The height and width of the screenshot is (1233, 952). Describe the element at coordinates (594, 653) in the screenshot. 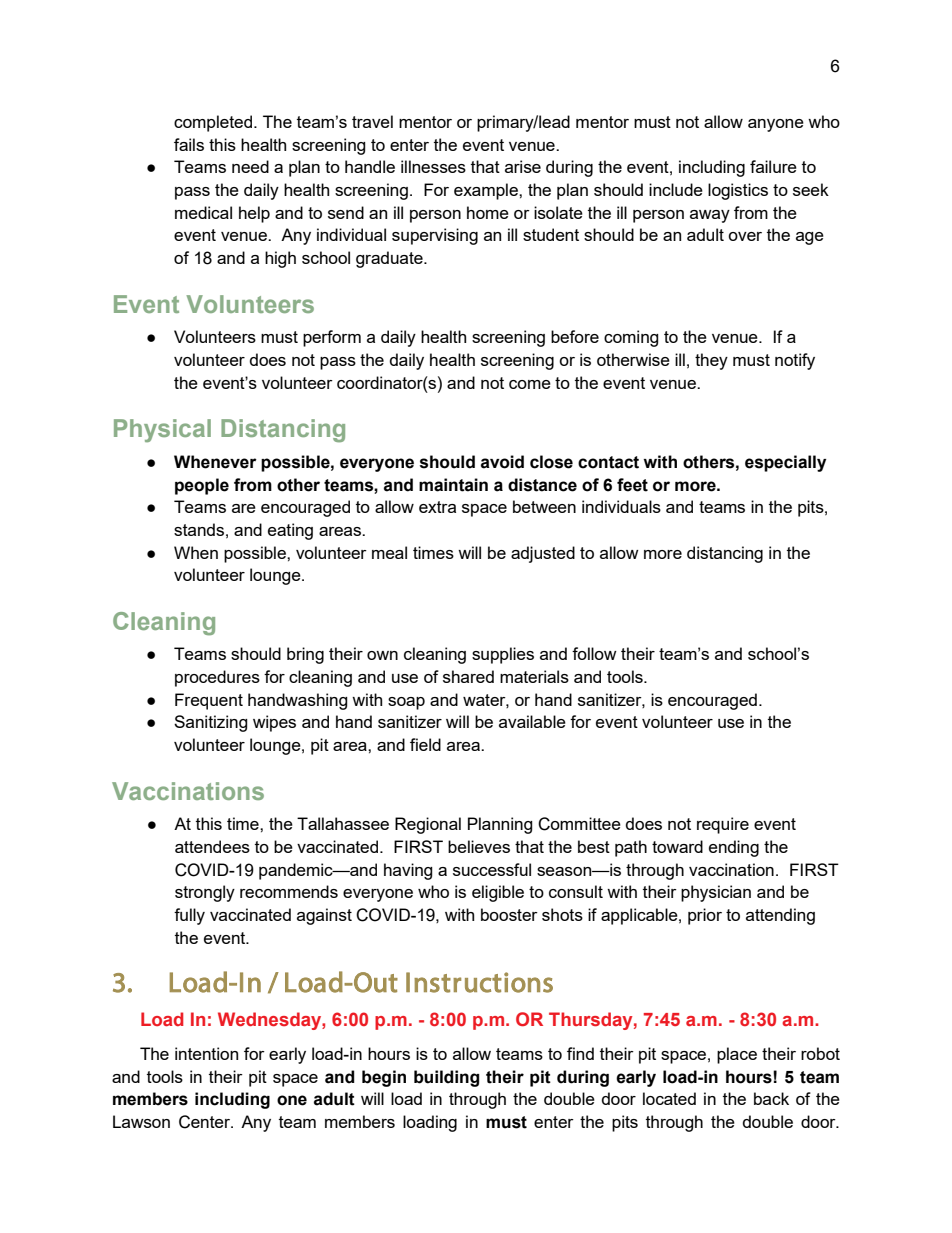

I see `follow` at that location.
